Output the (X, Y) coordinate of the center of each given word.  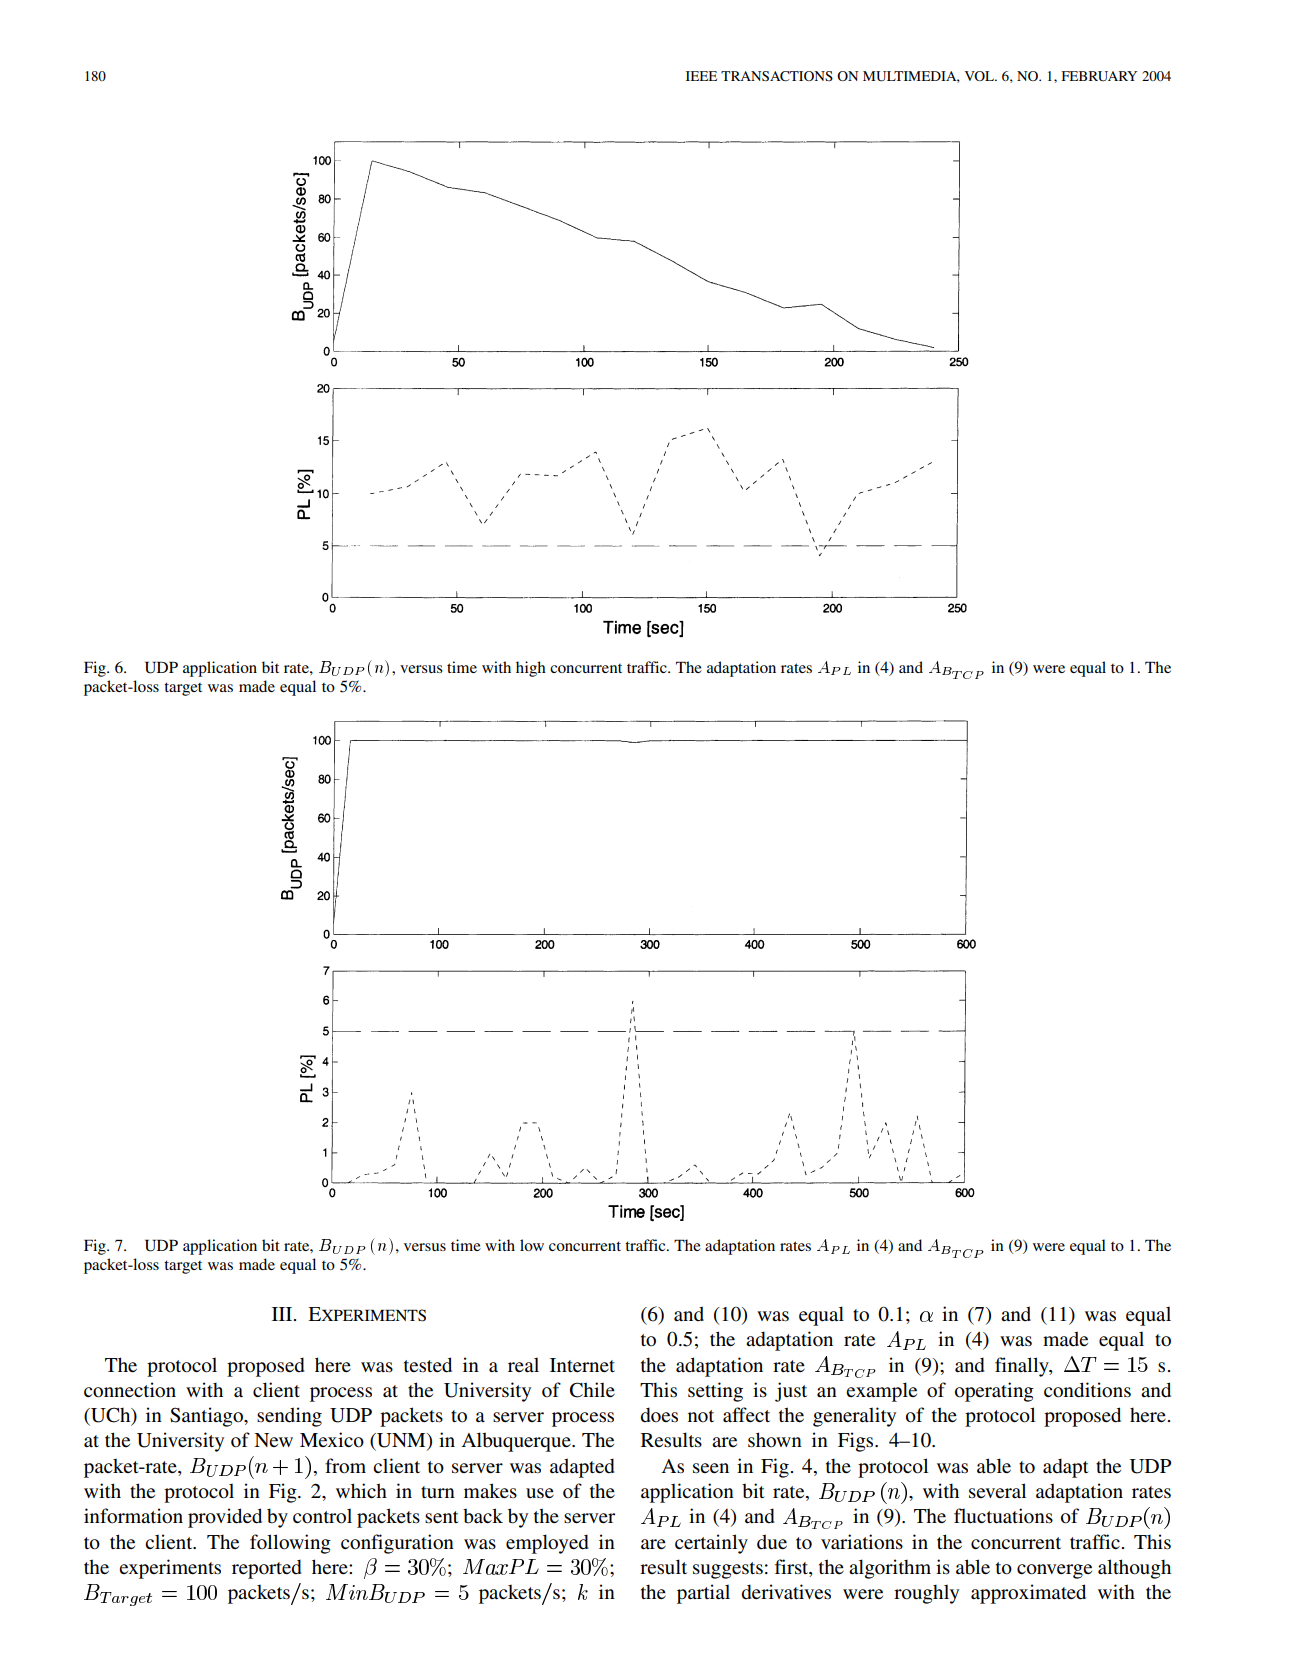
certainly (711, 1544)
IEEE (701, 76)
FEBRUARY (1099, 76)
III (283, 1314)
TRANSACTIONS (777, 76)
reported (267, 1569)
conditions (1087, 1390)
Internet (582, 1365)
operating (994, 1392)
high (531, 669)
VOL (980, 76)
